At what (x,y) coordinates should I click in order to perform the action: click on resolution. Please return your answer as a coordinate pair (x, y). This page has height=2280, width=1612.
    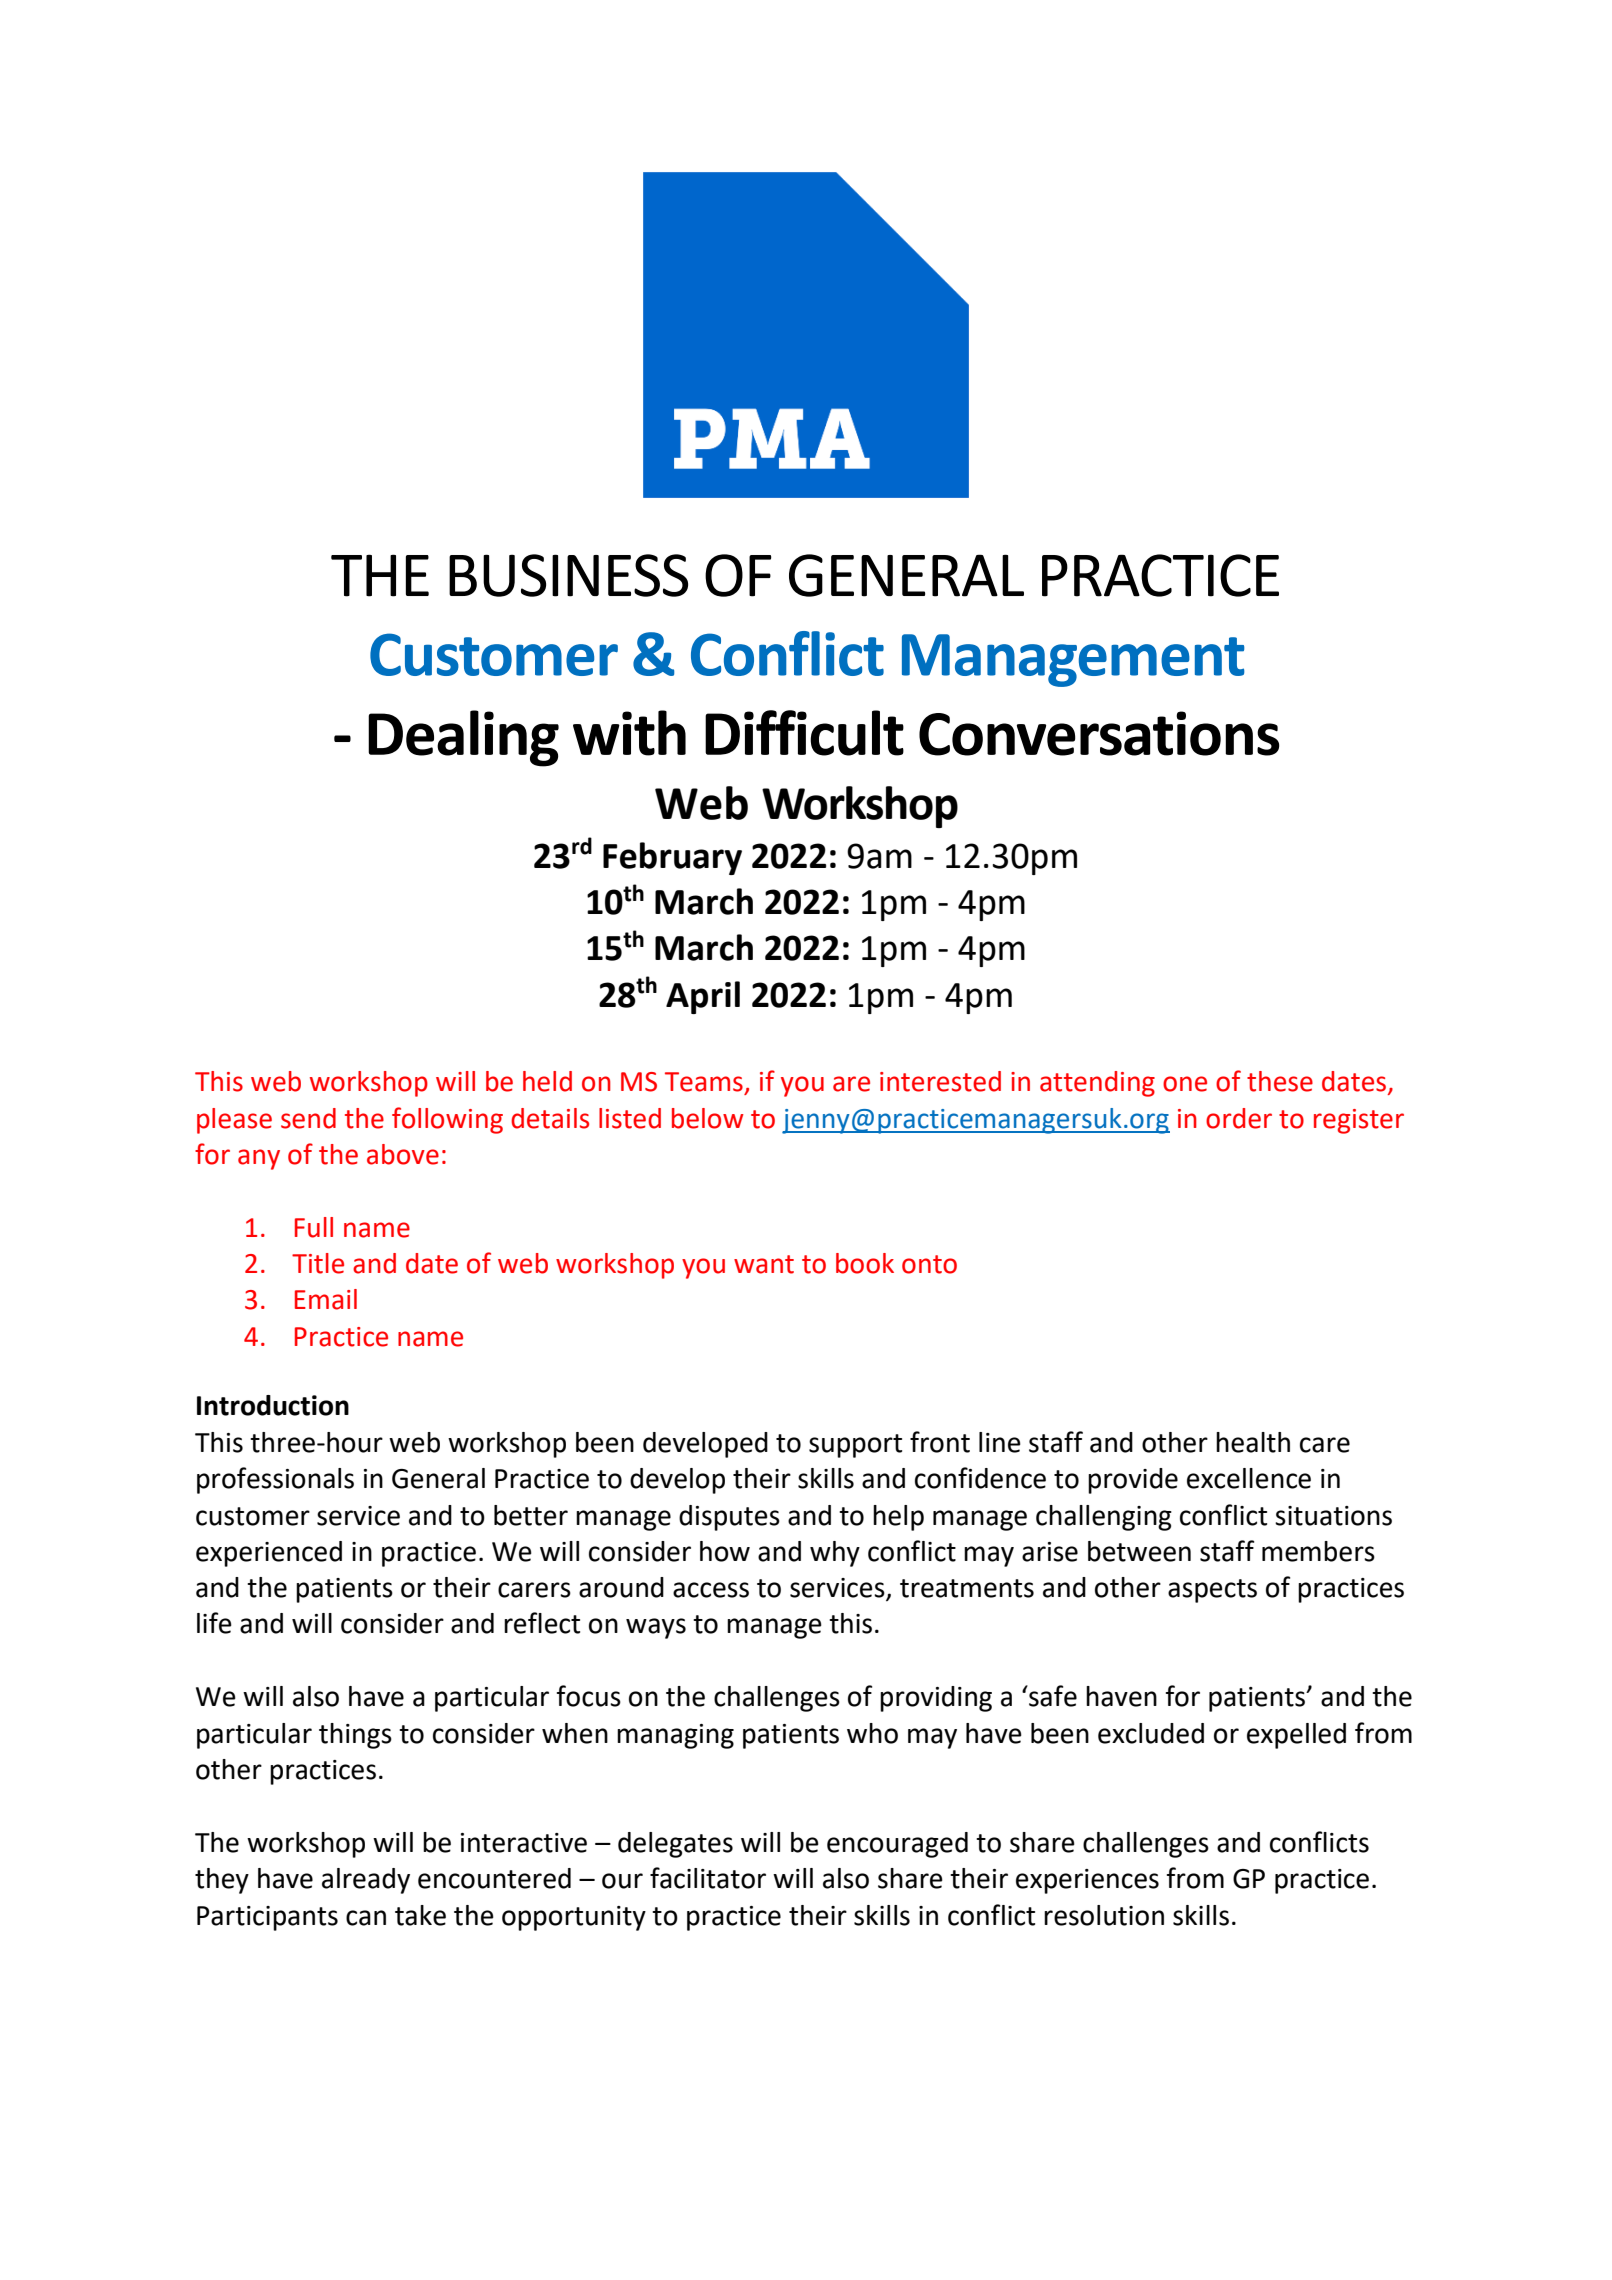
    Looking at the image, I should click on (1104, 1915).
